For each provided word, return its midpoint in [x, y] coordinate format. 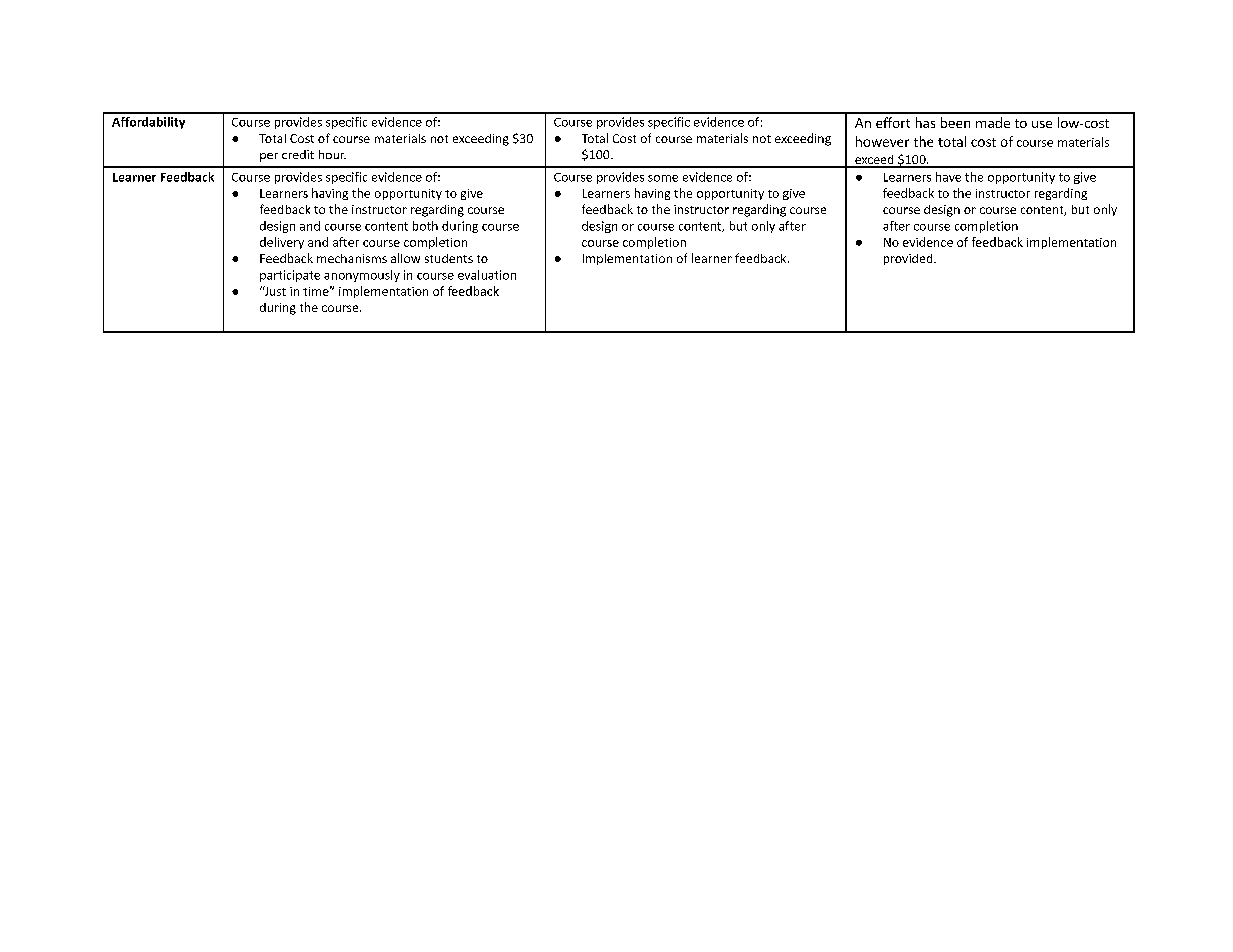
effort [893, 122]
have [948, 177]
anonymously [362, 276]
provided [909, 259]
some [663, 178]
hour [332, 154]
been [955, 122]
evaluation [487, 275]
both [425, 226]
